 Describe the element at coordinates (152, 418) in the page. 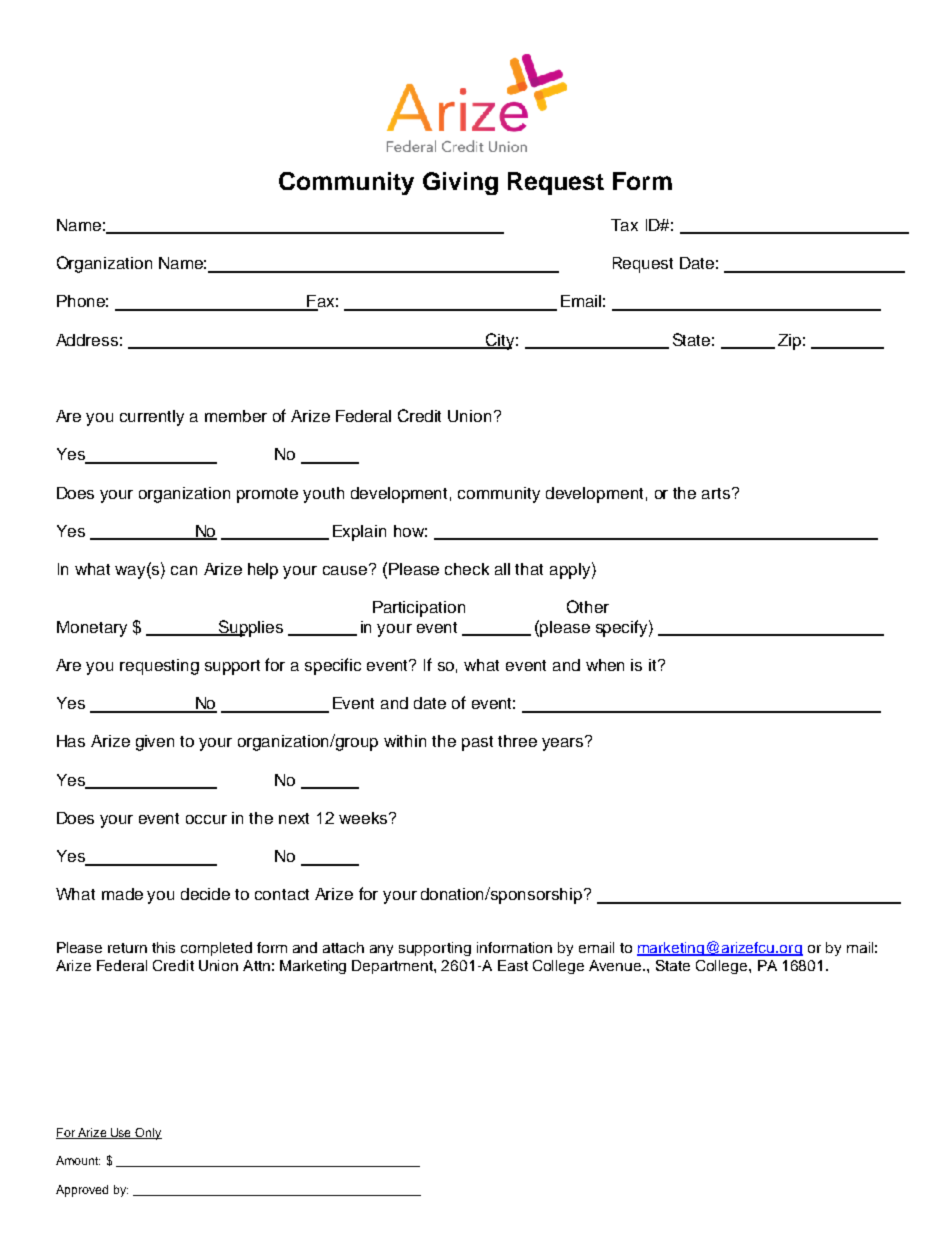

I see `currently` at that location.
